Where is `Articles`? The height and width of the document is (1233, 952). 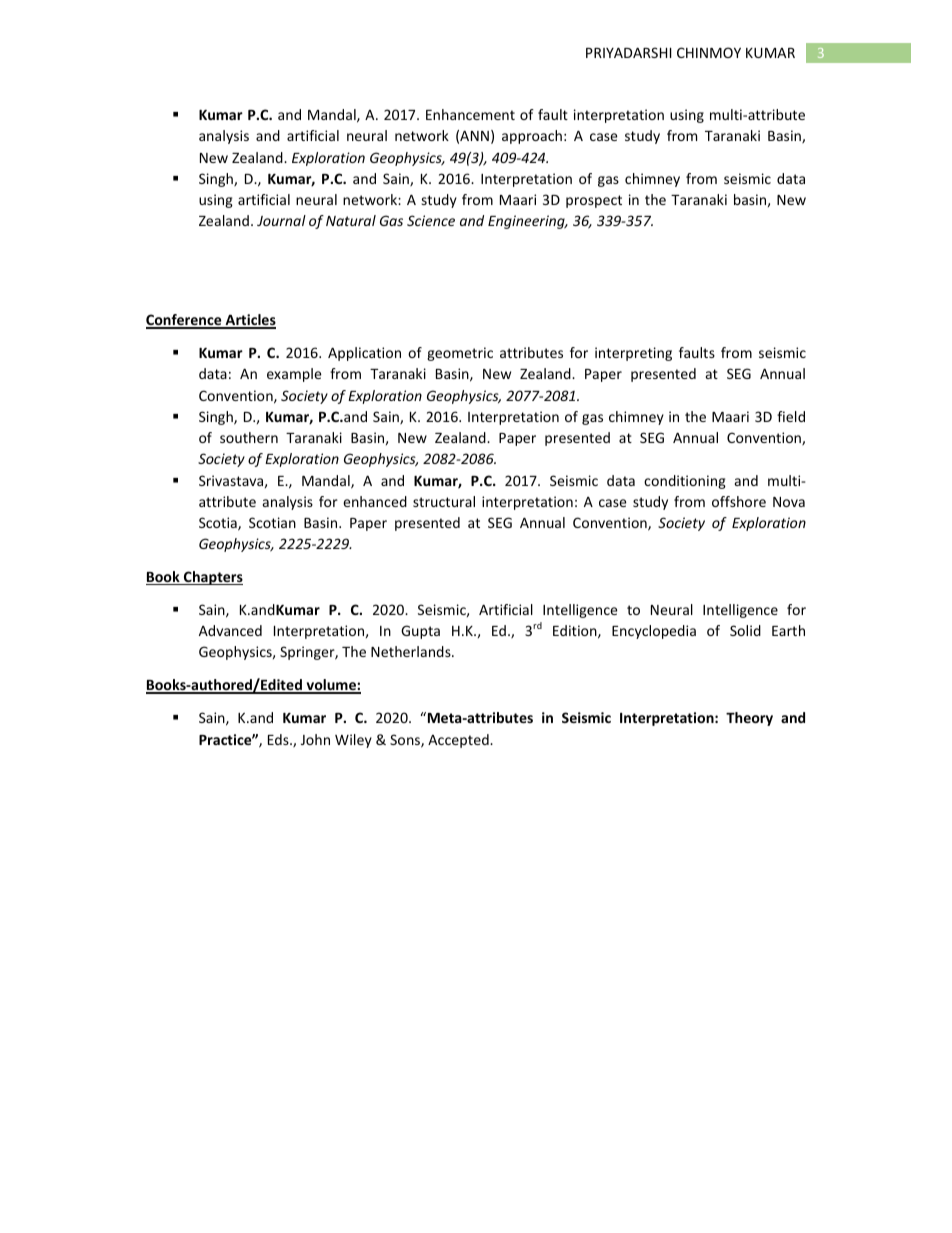 Articles is located at coordinates (249, 321).
